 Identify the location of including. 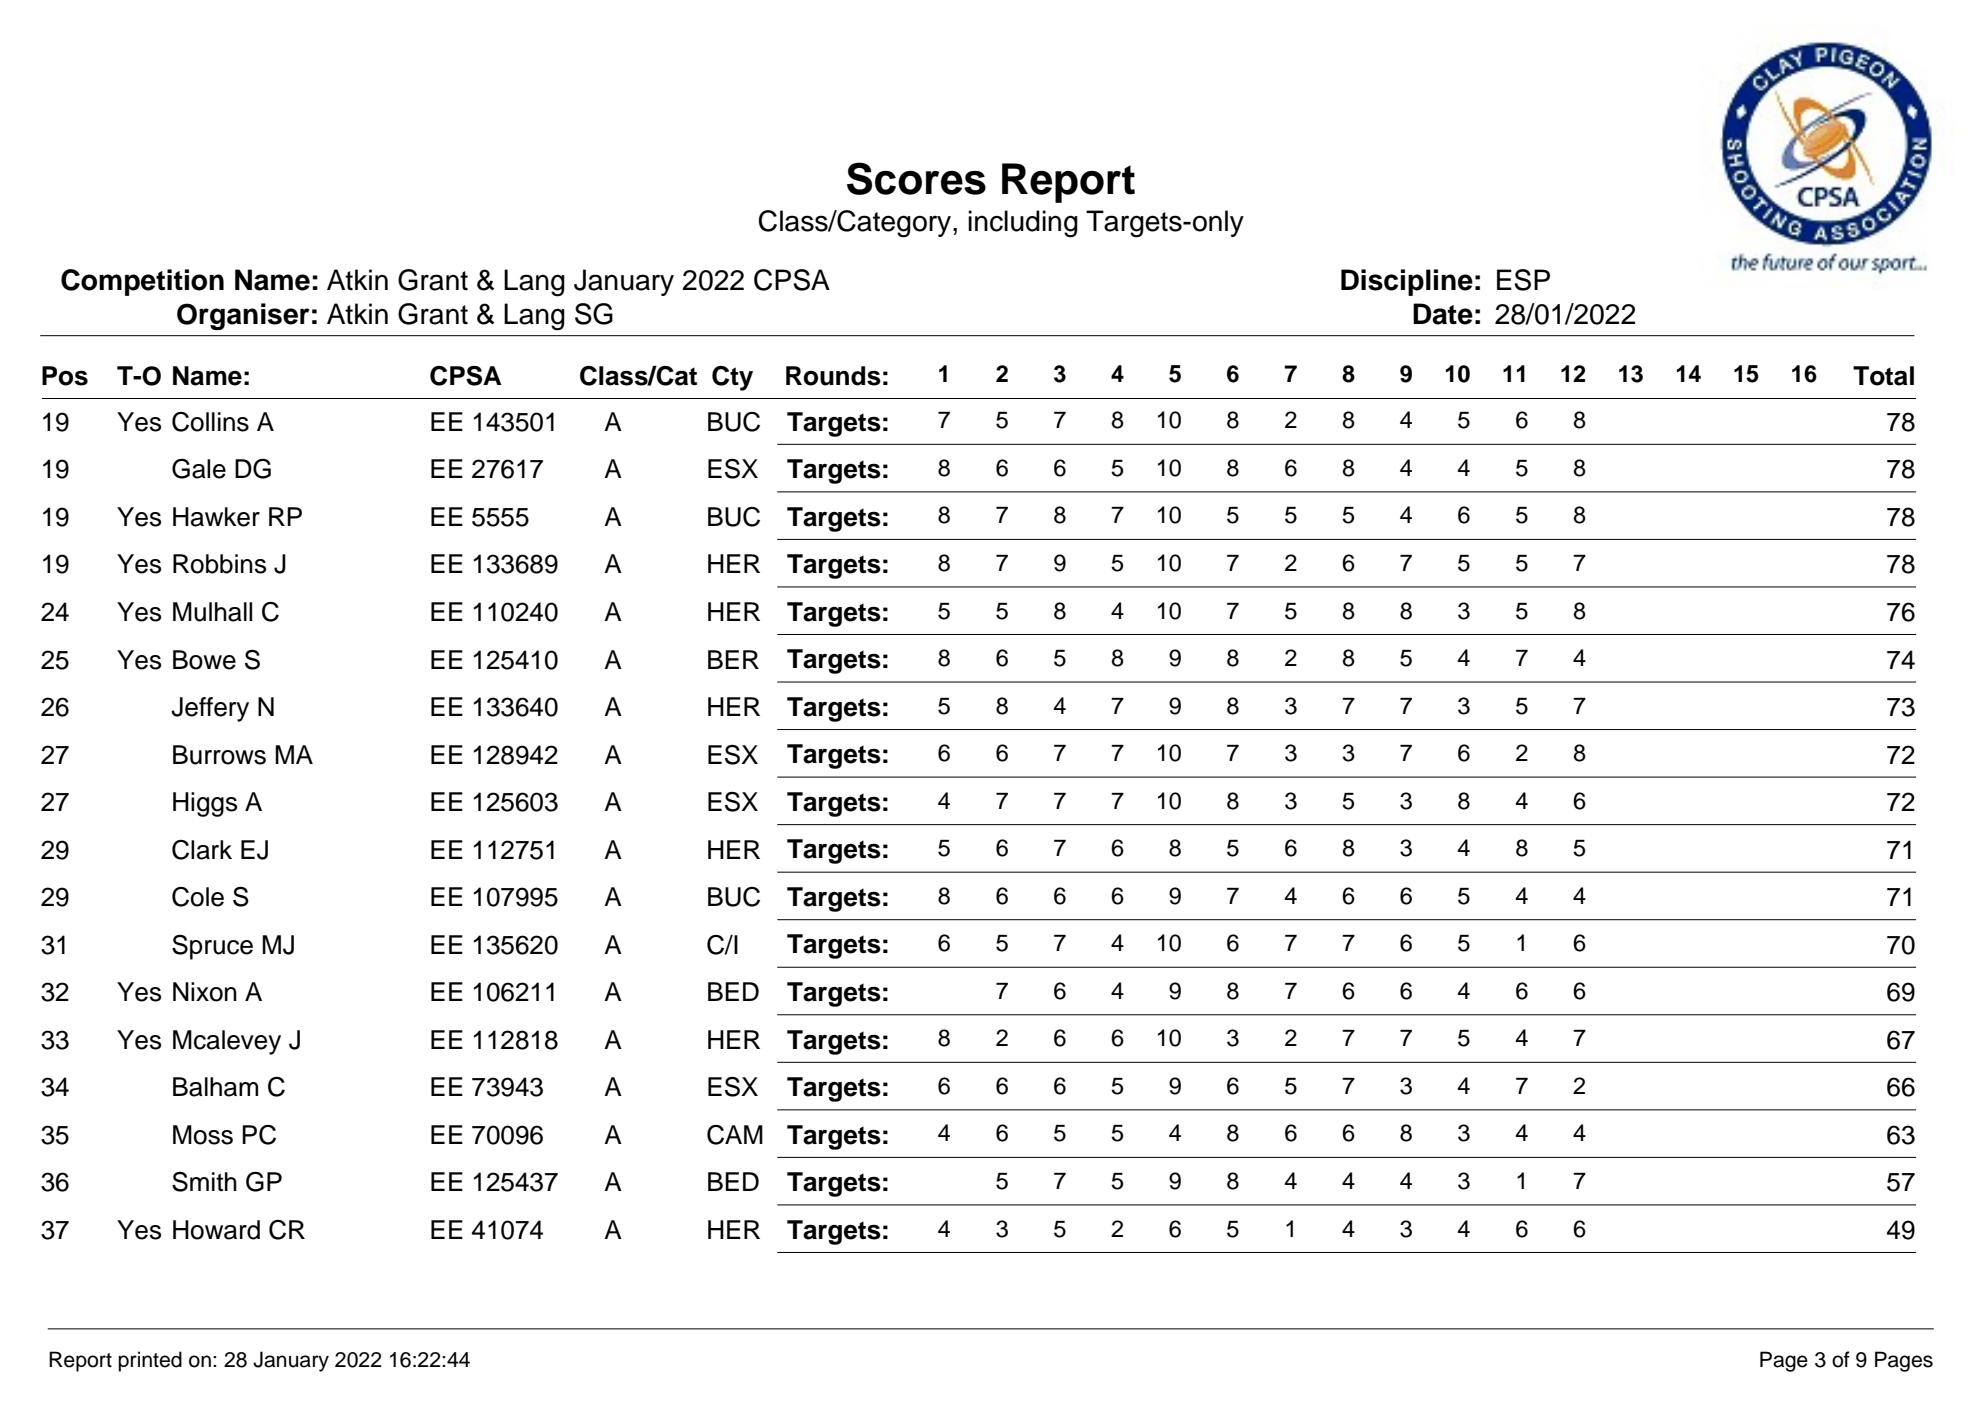
(1023, 224).
